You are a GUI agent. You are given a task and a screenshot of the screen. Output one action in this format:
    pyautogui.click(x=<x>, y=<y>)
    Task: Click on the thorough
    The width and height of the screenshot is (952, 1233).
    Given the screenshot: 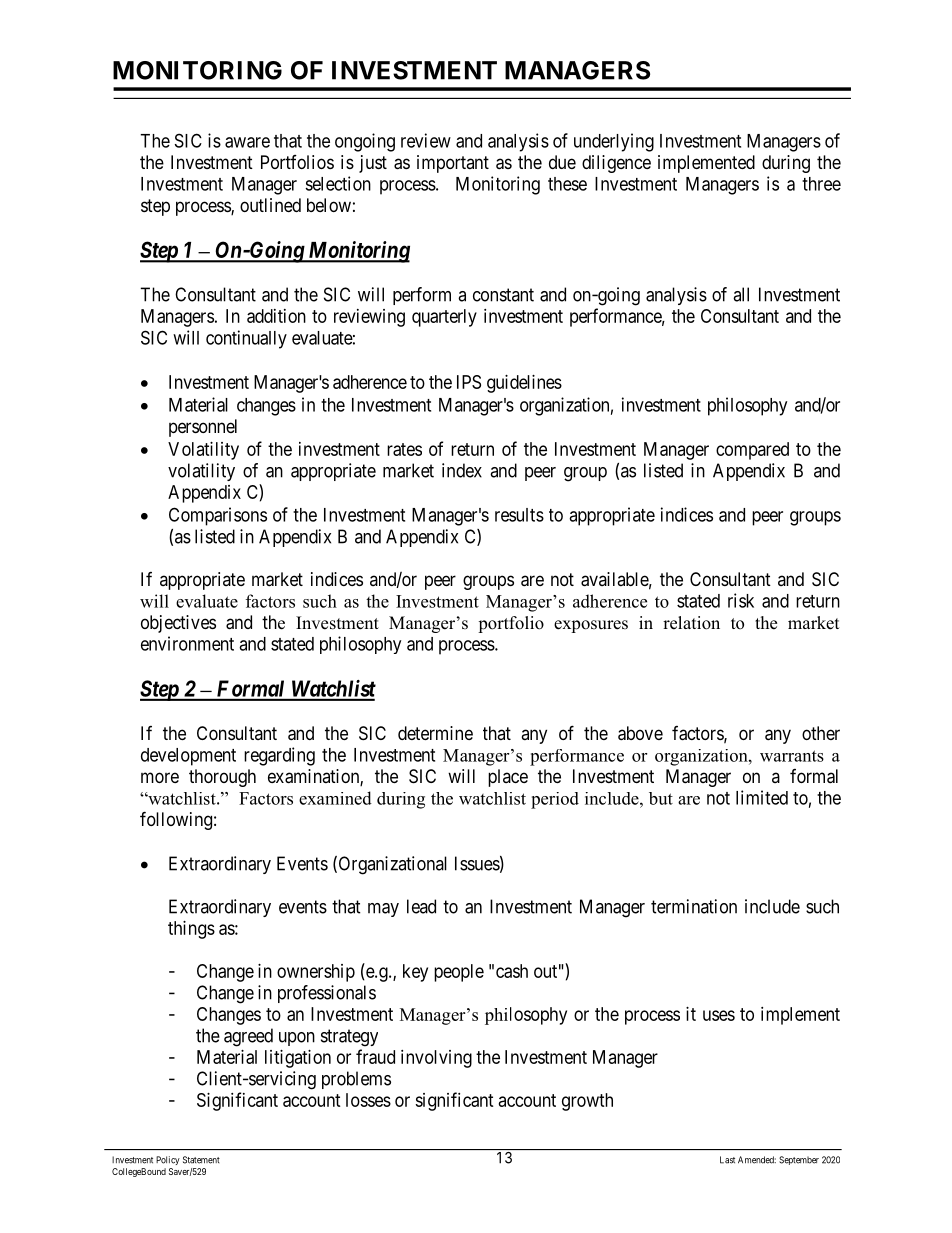 What is the action you would take?
    pyautogui.click(x=222, y=778)
